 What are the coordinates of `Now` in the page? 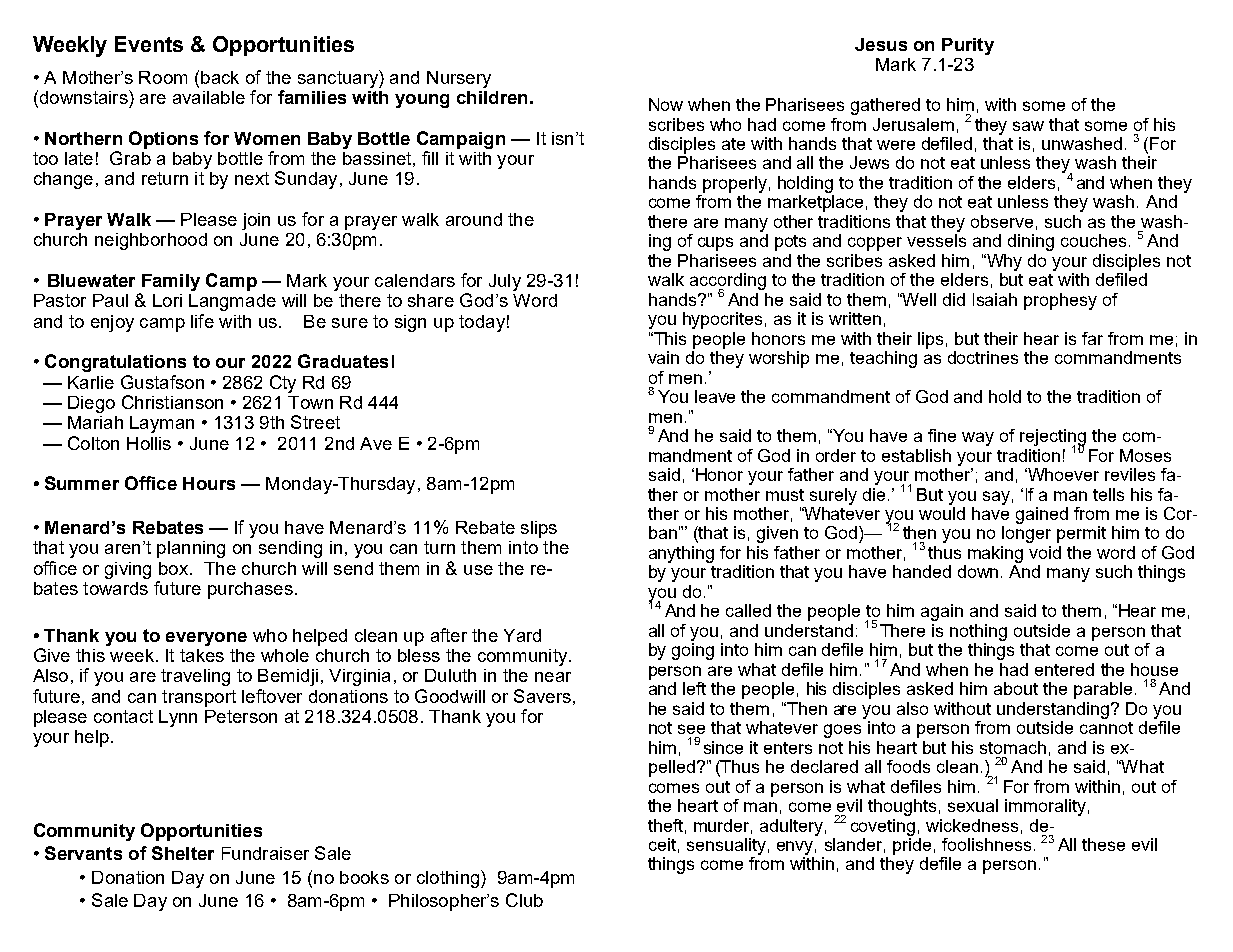 It's located at (666, 104).
